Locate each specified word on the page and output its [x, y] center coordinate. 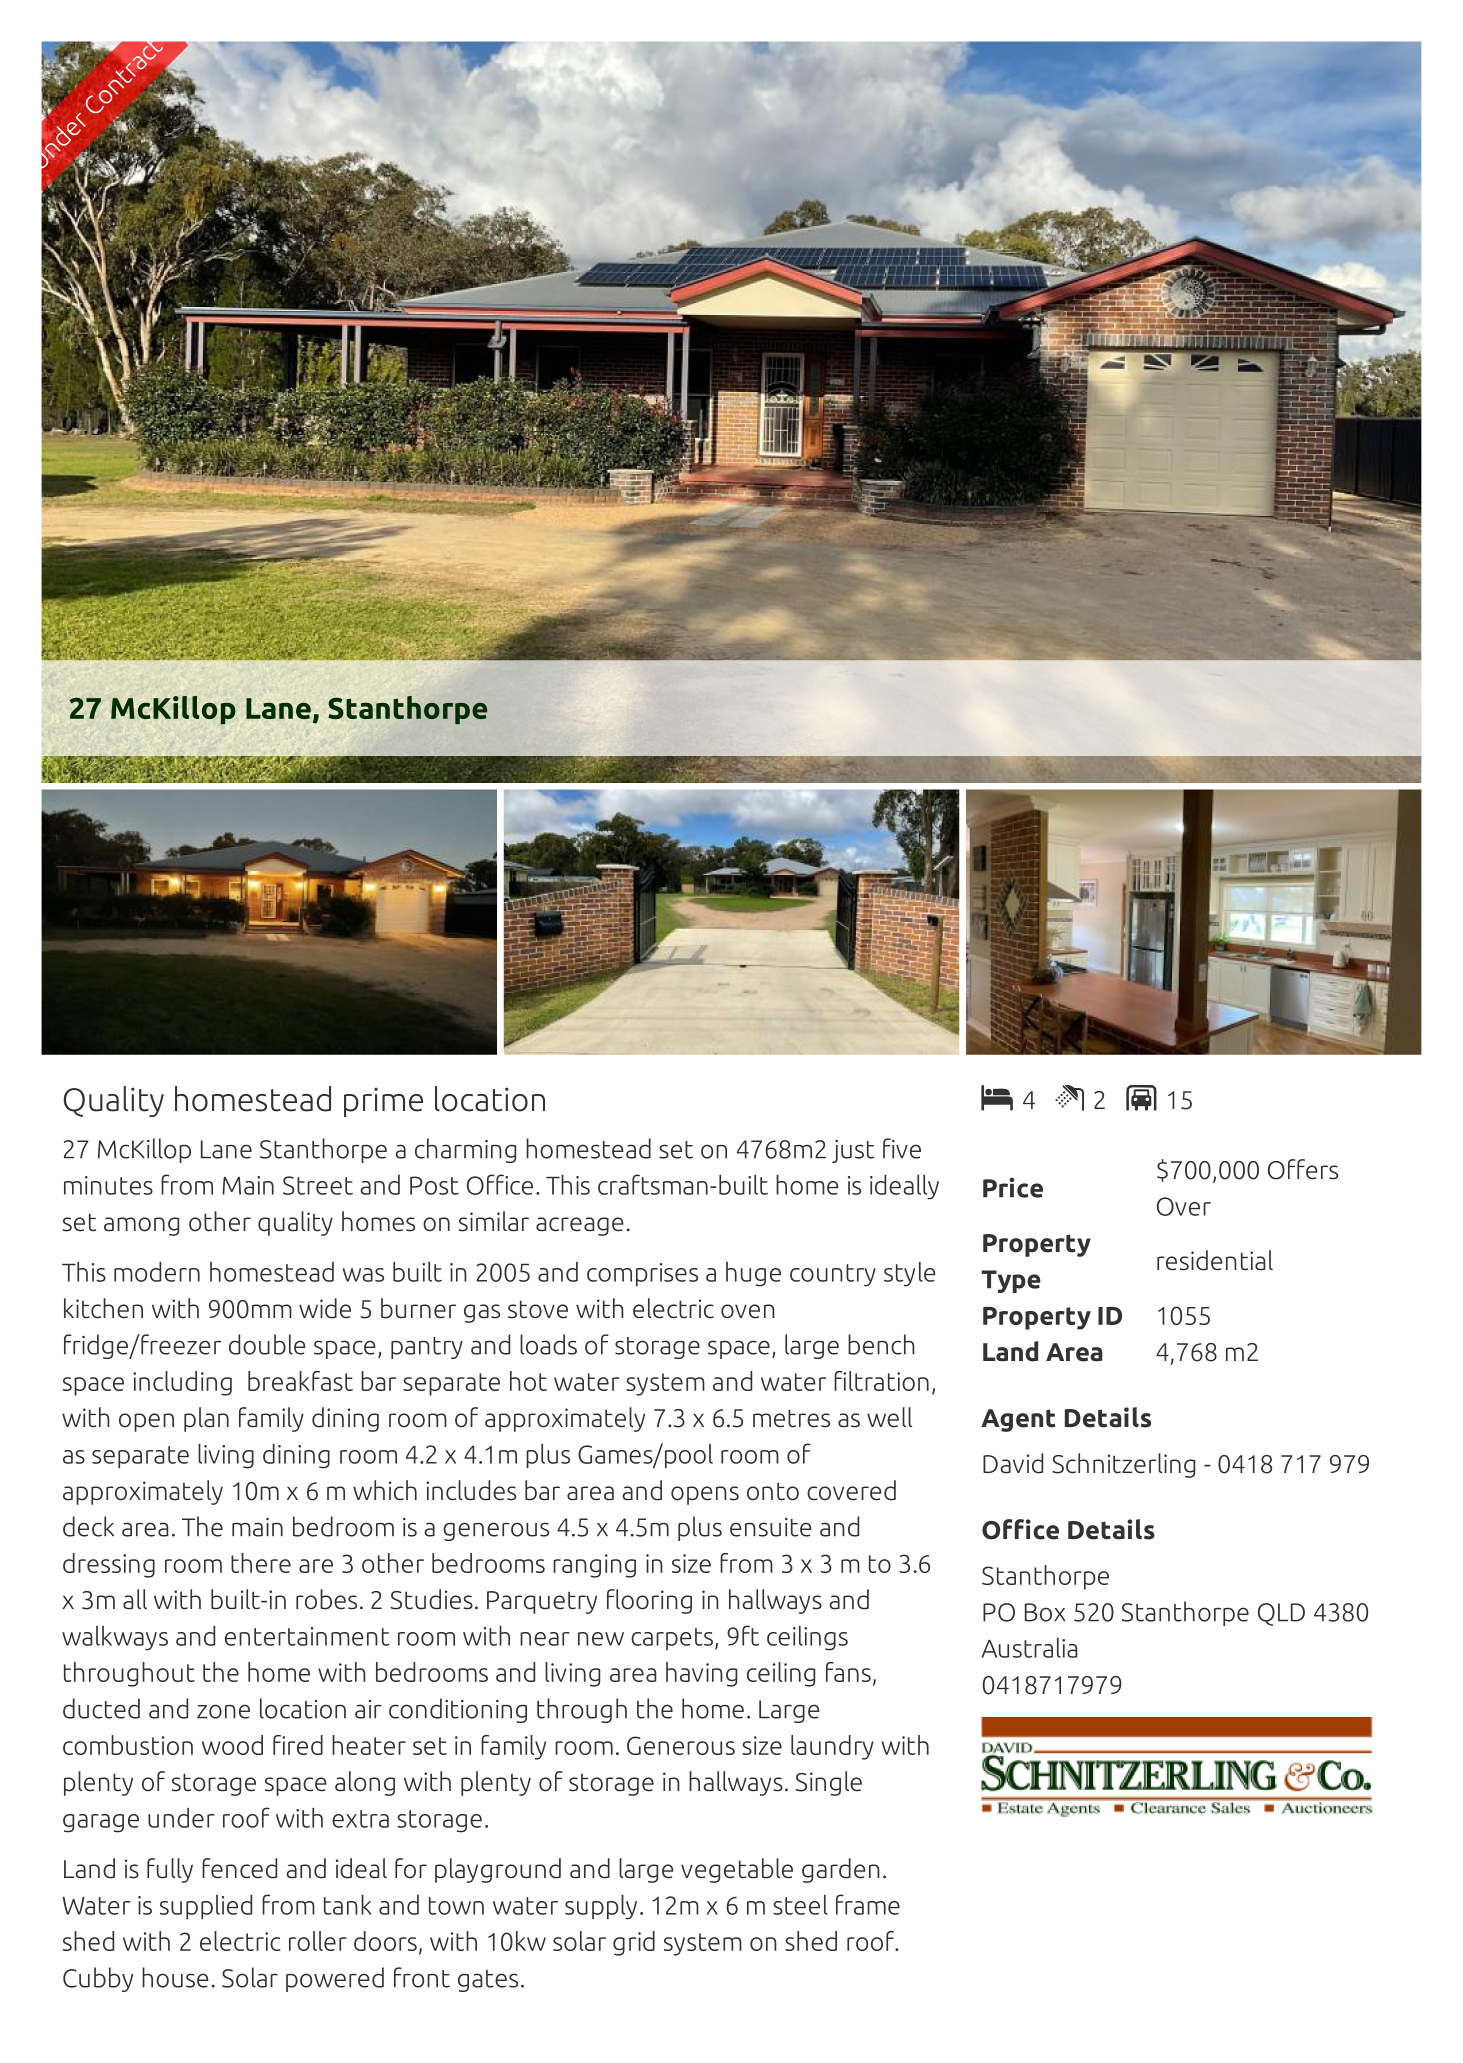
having [701, 1674]
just [853, 1151]
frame [868, 1904]
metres [791, 1418]
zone [223, 1711]
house [175, 1977]
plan [206, 1419]
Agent [1018, 1420]
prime [383, 1102]
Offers [1303, 1169]
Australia [1029, 1648]
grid [634, 1943]
